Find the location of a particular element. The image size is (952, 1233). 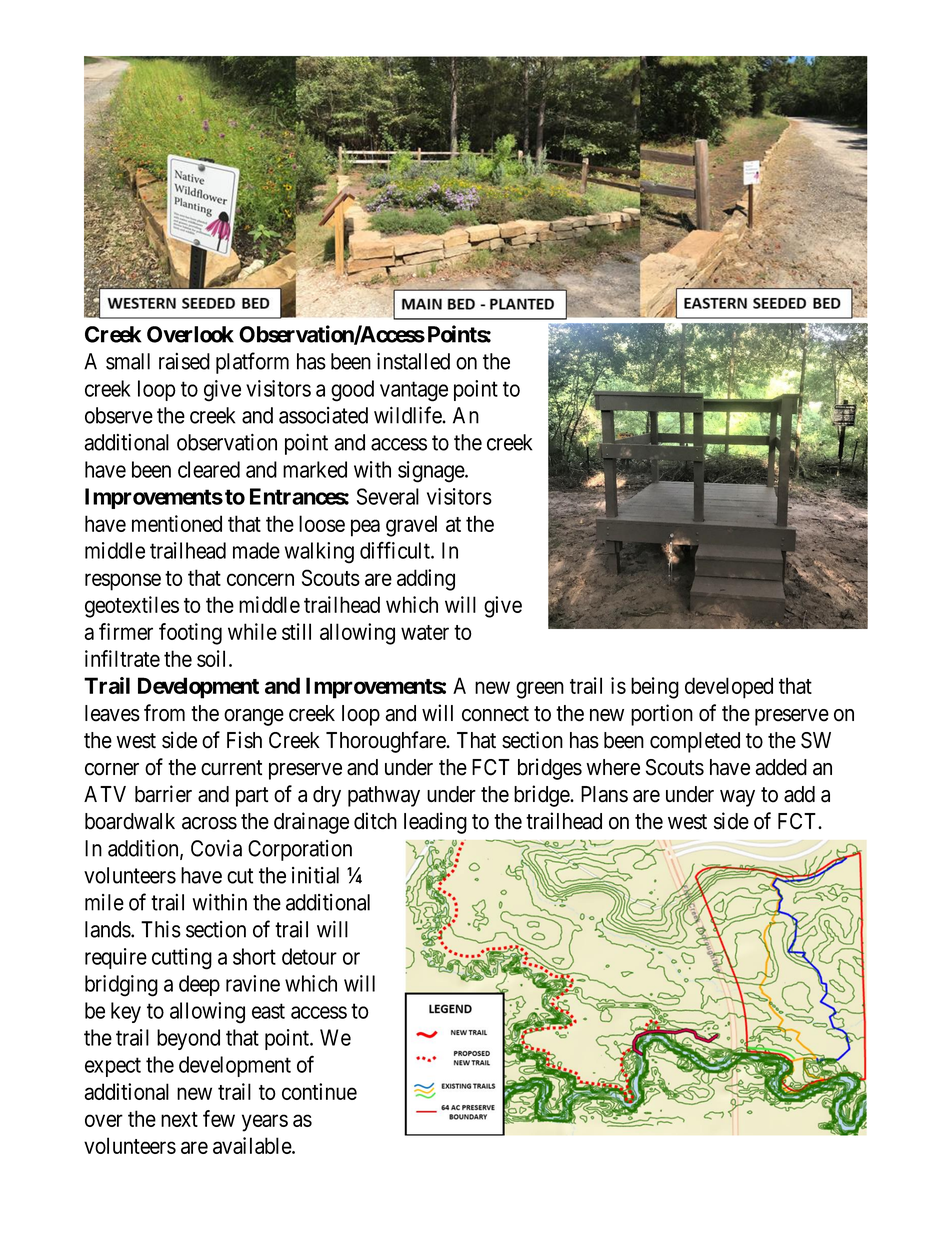

vantage is located at coordinates (414, 391).
